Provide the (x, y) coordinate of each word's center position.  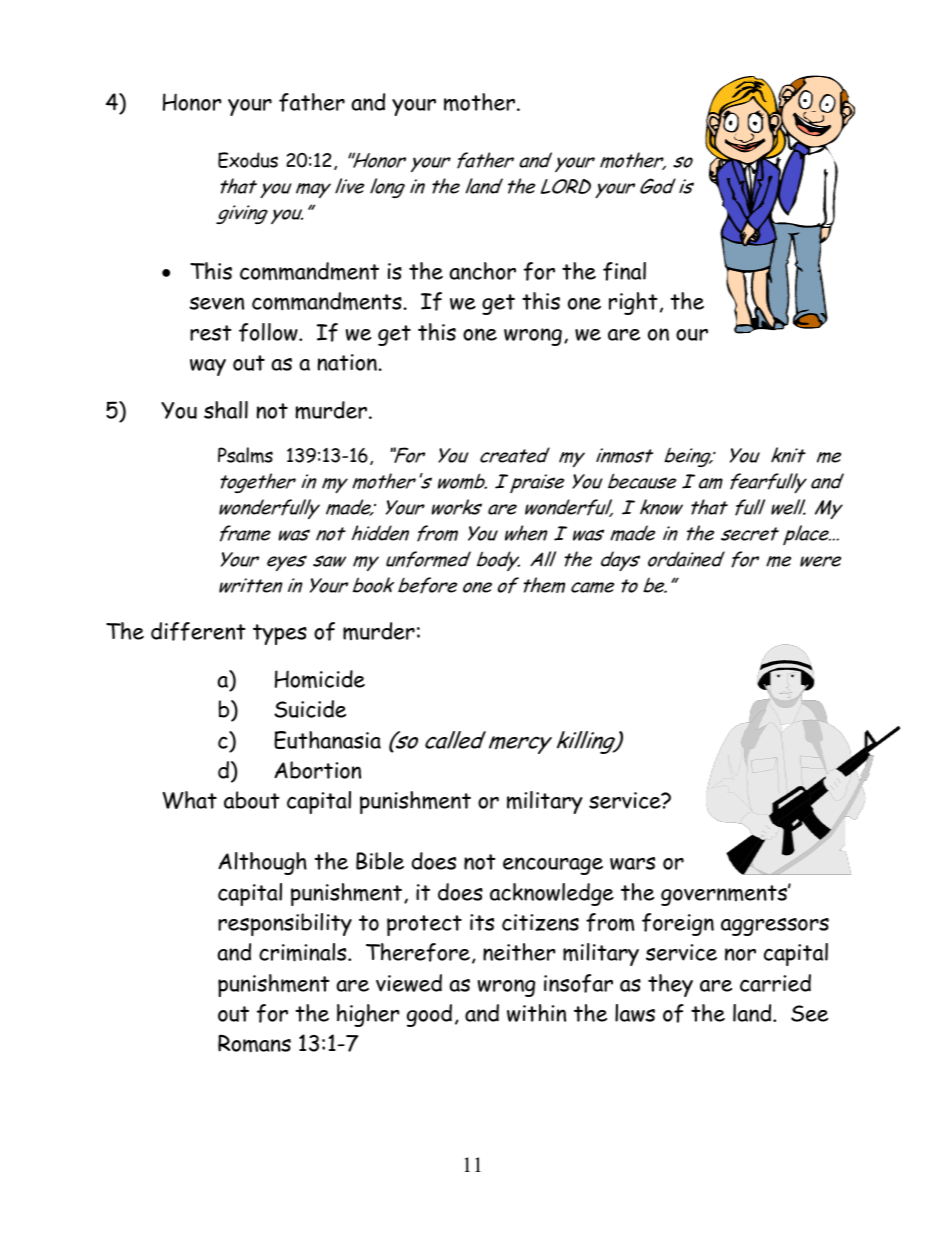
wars (632, 863)
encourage (553, 866)
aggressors (775, 927)
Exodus (248, 160)
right (633, 303)
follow (269, 332)
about (252, 800)
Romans (254, 1043)
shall (226, 410)
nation (347, 362)
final (624, 271)
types (280, 634)
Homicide (320, 679)
